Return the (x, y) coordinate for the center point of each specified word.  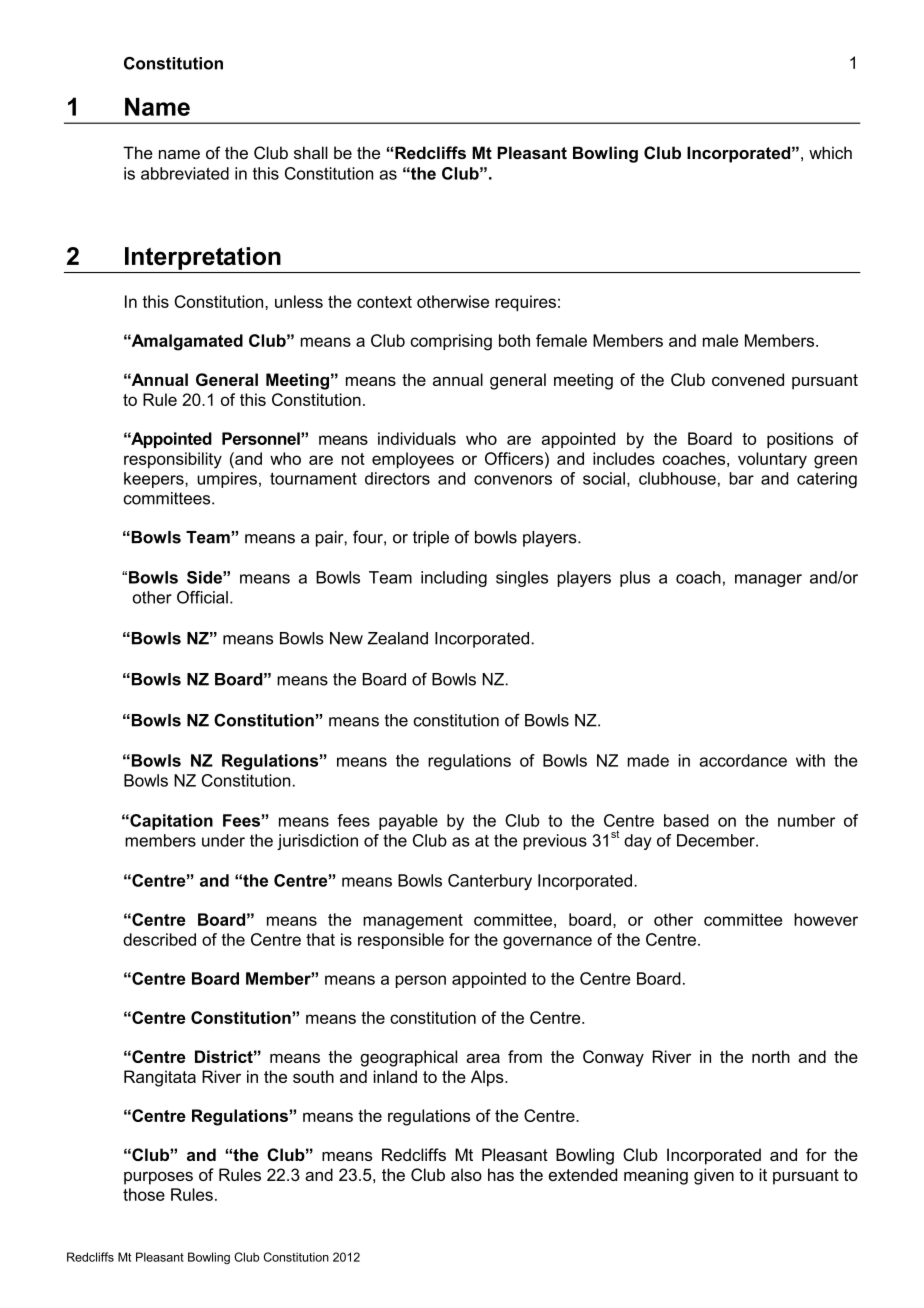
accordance (743, 760)
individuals (417, 438)
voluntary (772, 460)
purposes (158, 1178)
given (714, 1176)
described (159, 939)
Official (202, 597)
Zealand (398, 638)
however (826, 919)
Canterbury (490, 882)
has (501, 1174)
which (830, 152)
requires (525, 303)
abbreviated (185, 173)
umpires (227, 480)
